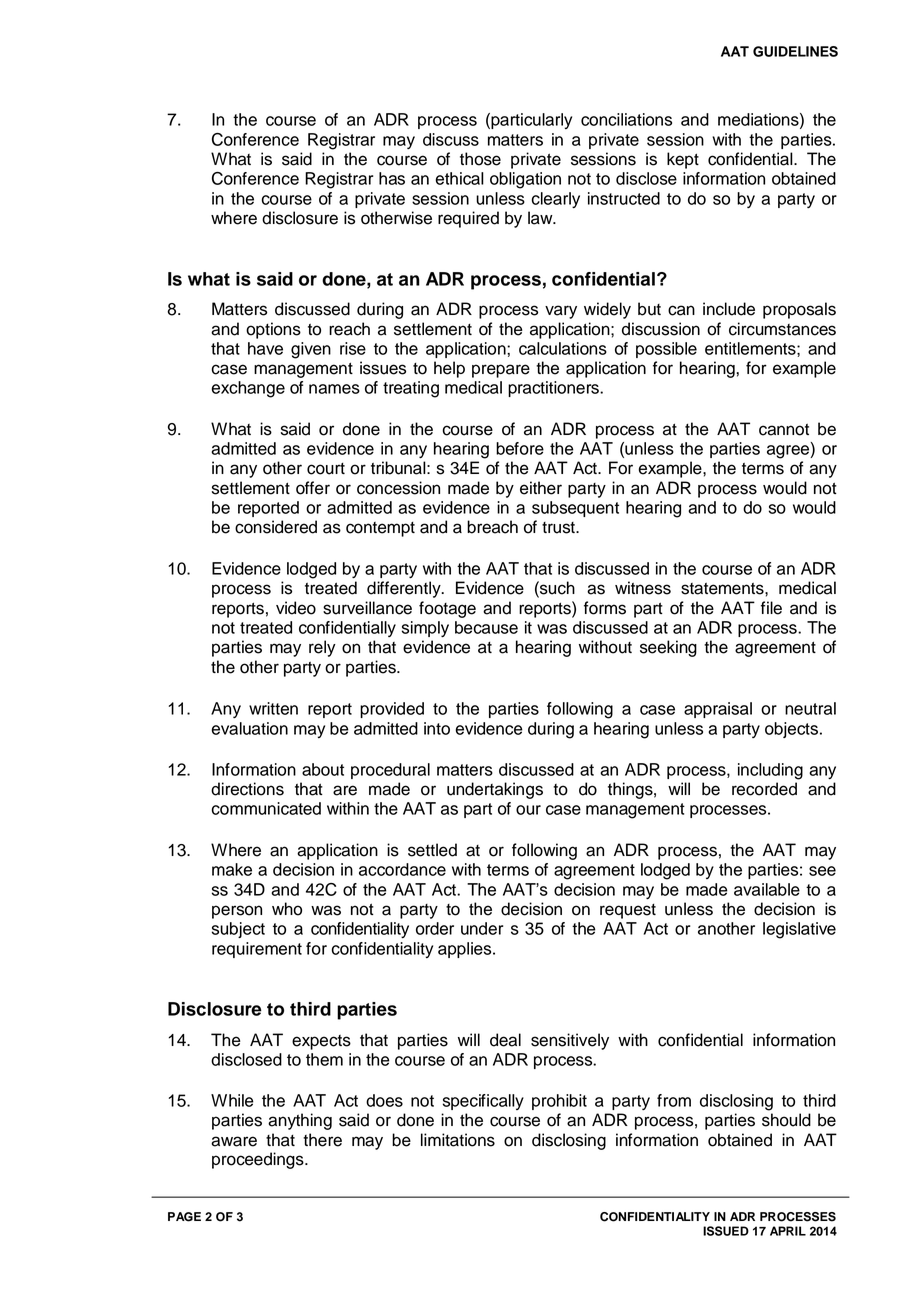  What do you see at coordinates (480, 159) in the screenshot?
I see `those` at bounding box center [480, 159].
